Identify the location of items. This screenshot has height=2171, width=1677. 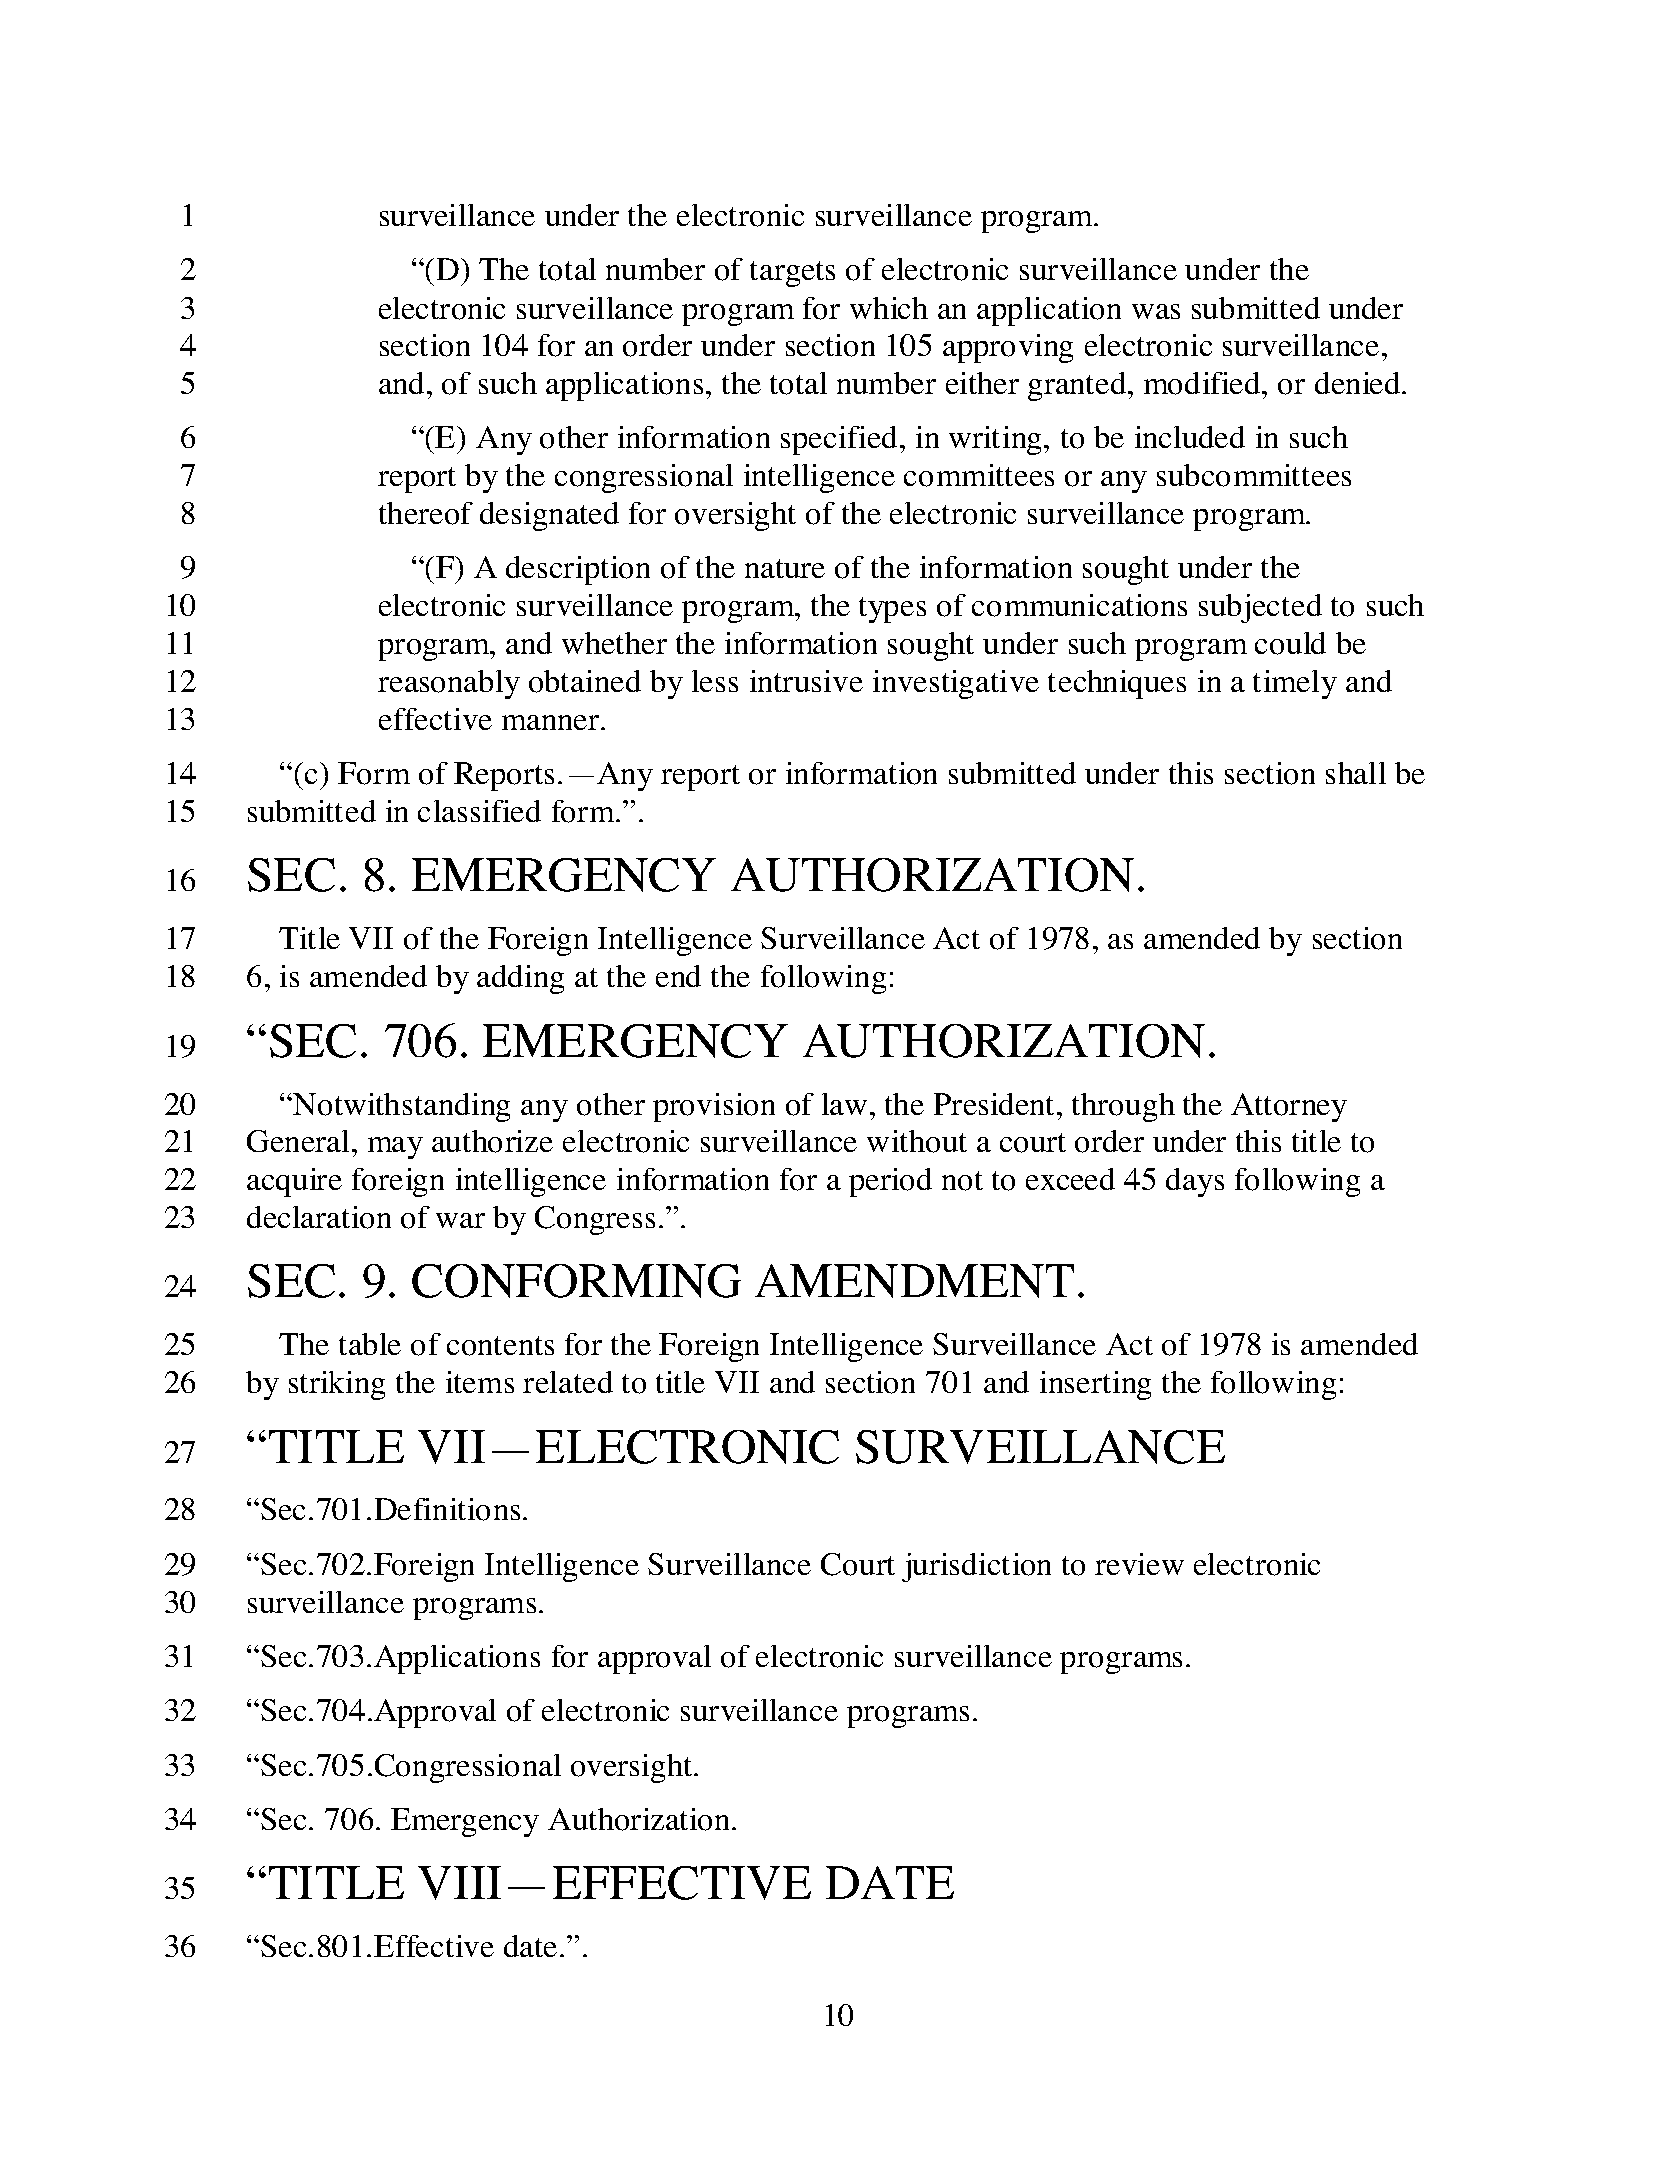
(480, 1382).
